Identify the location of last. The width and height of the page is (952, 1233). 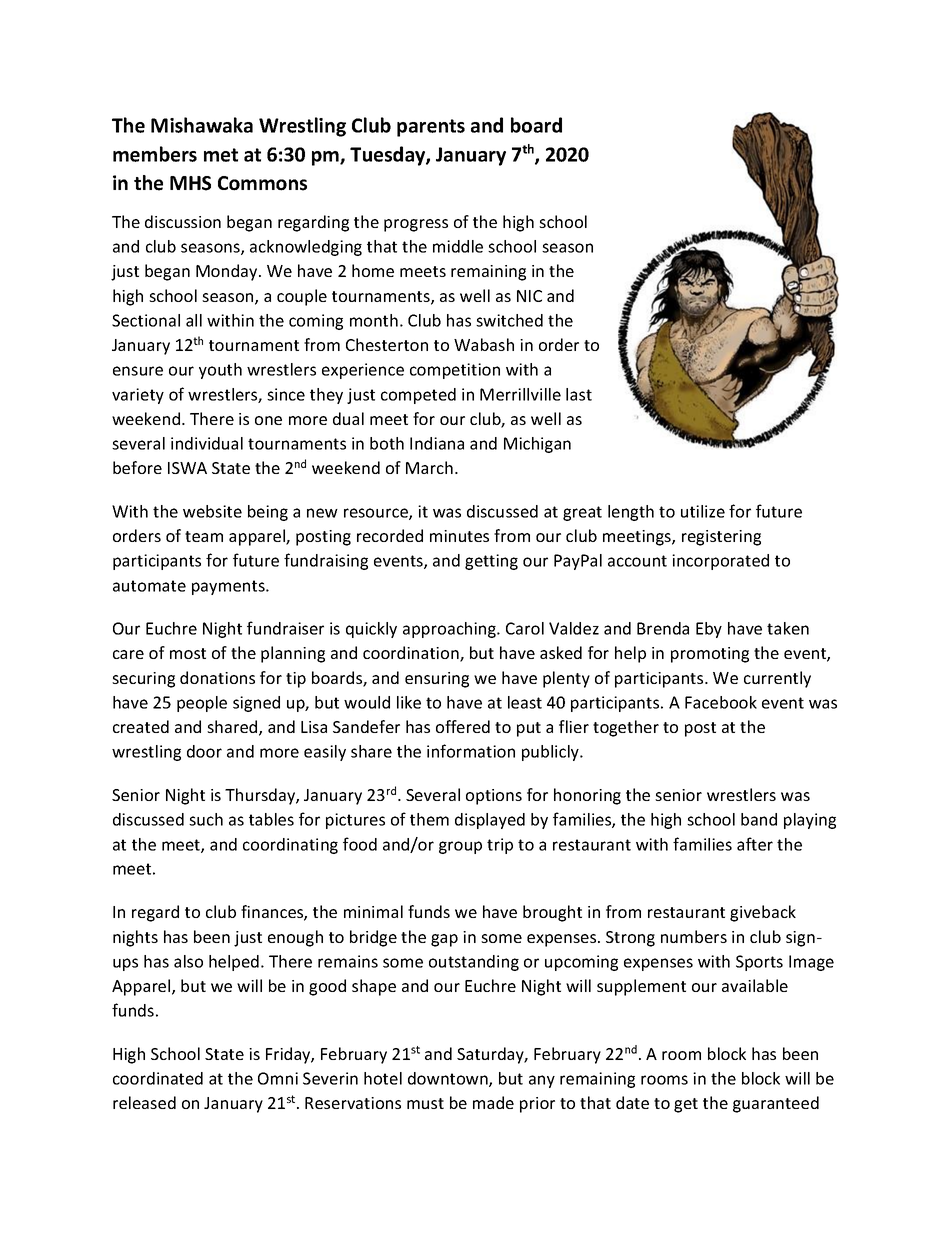
(579, 394).
